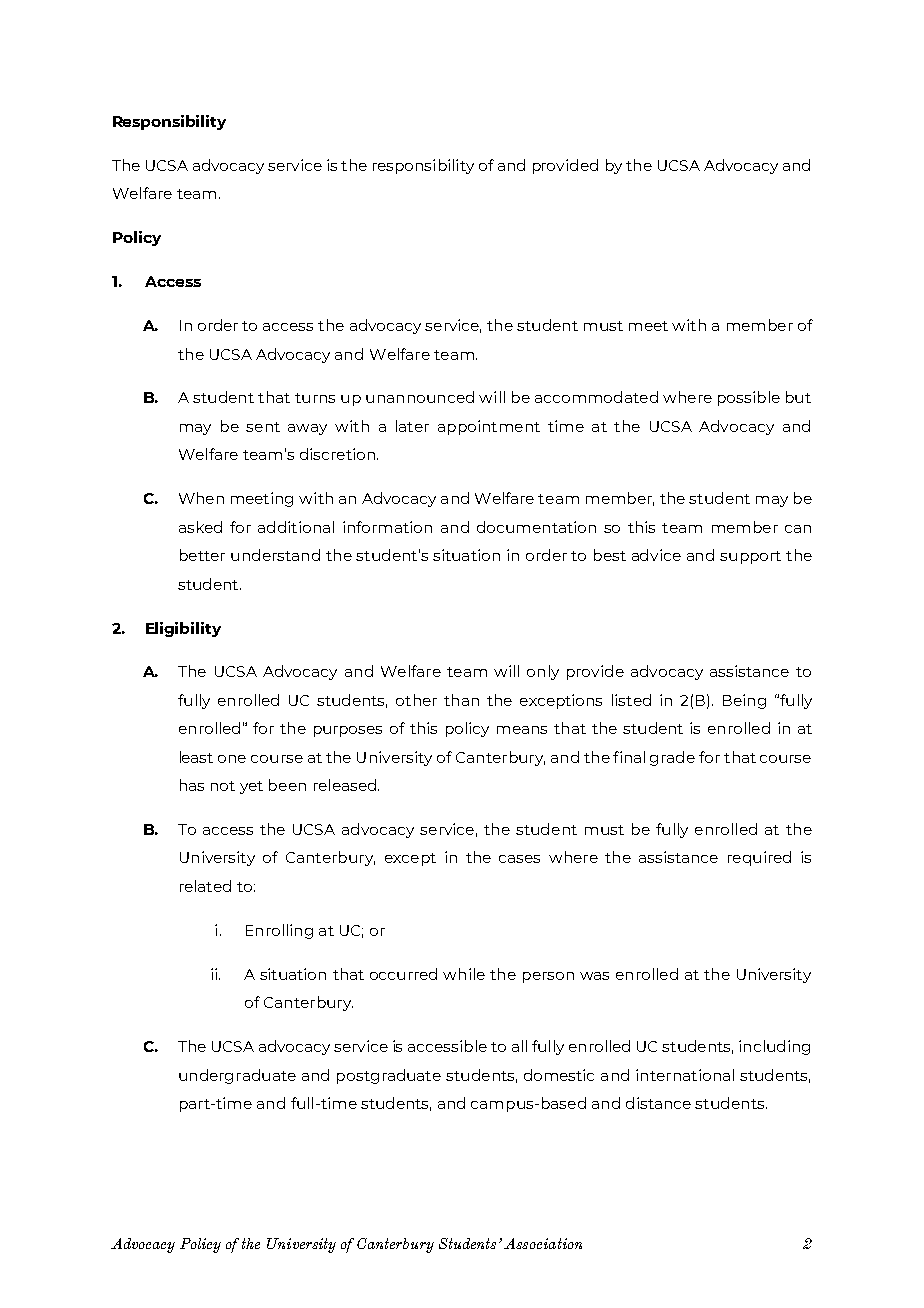 This screenshot has width=924, height=1308. What do you see at coordinates (279, 931) in the screenshot?
I see `Enrolling` at bounding box center [279, 931].
